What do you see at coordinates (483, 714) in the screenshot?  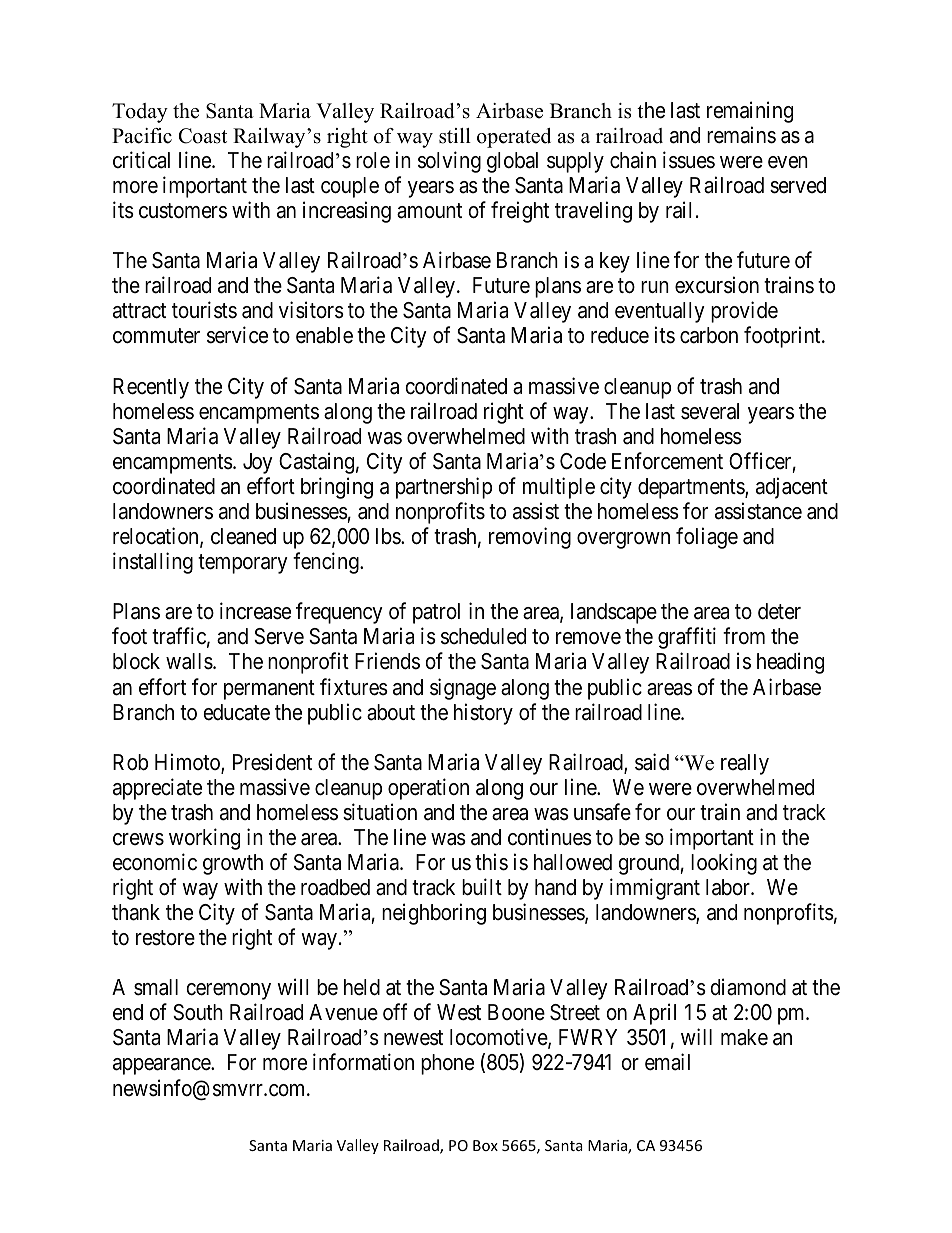 I see `history` at bounding box center [483, 714].
